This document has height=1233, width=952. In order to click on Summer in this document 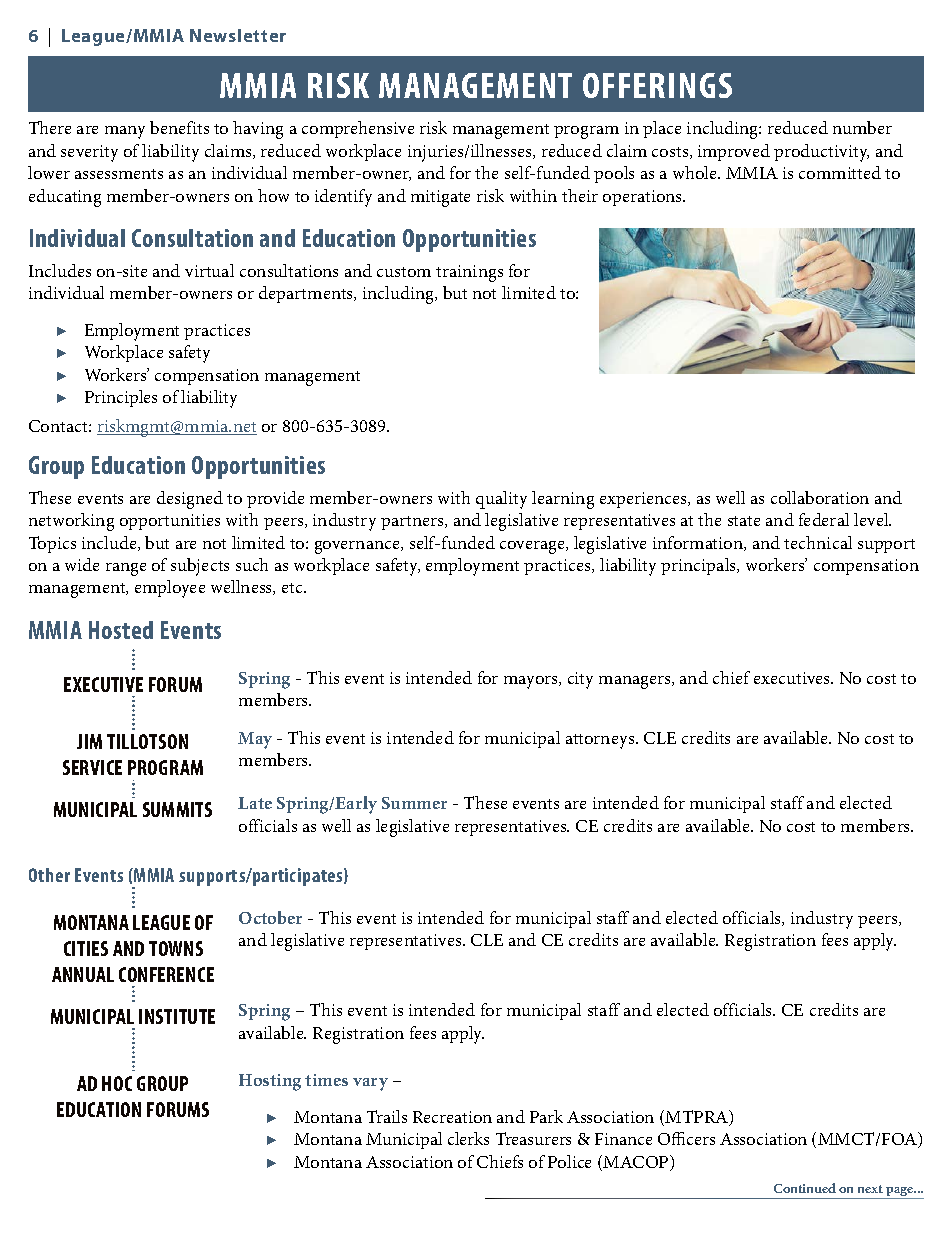, I will do `click(414, 803)`.
